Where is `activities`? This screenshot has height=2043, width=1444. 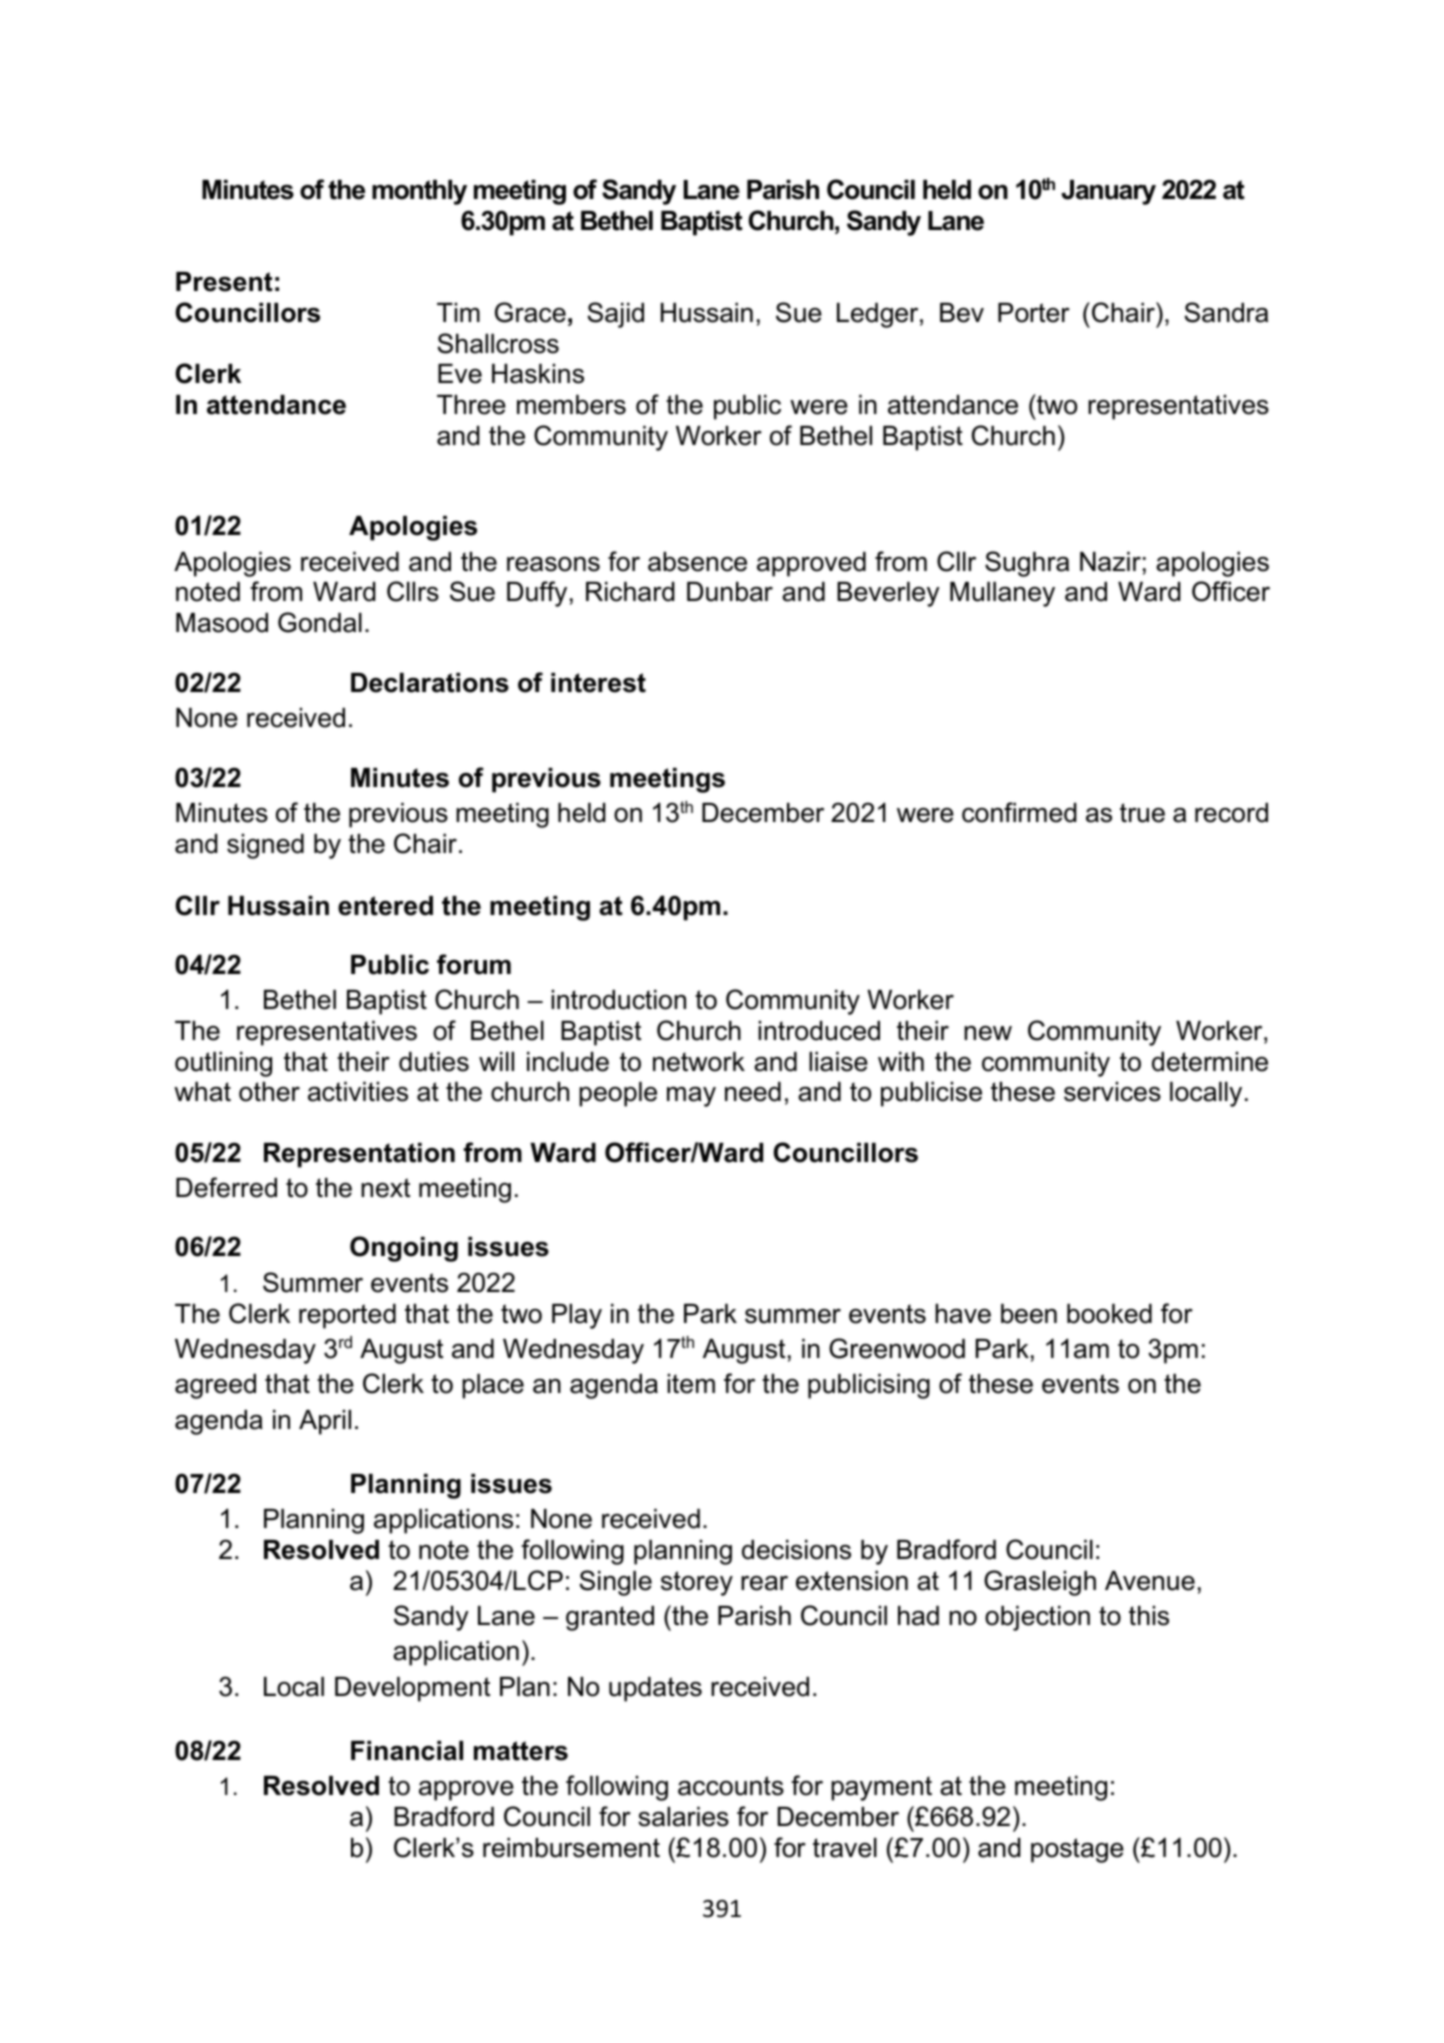
activities is located at coordinates (358, 1092).
